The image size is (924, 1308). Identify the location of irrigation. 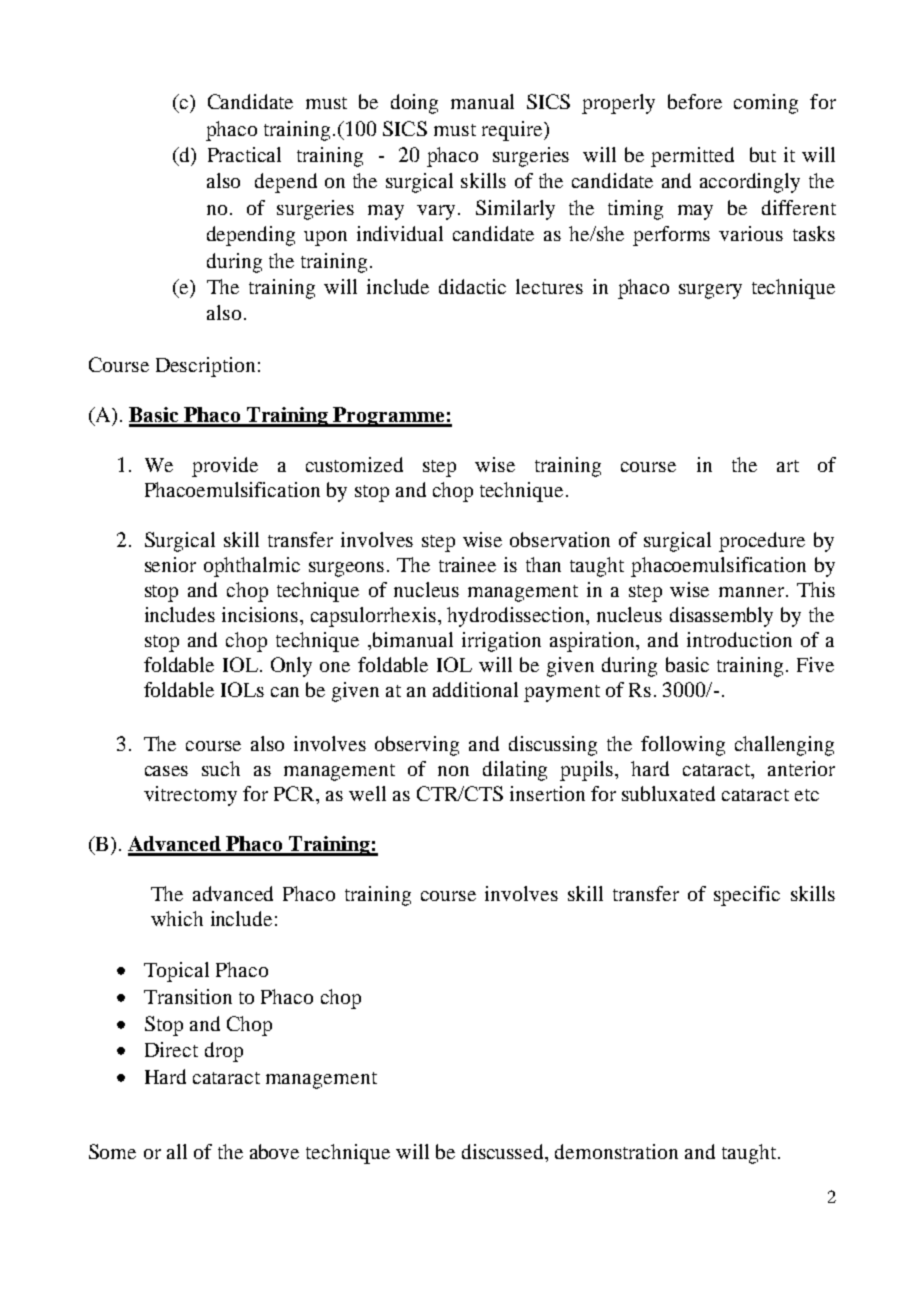
(501, 642).
